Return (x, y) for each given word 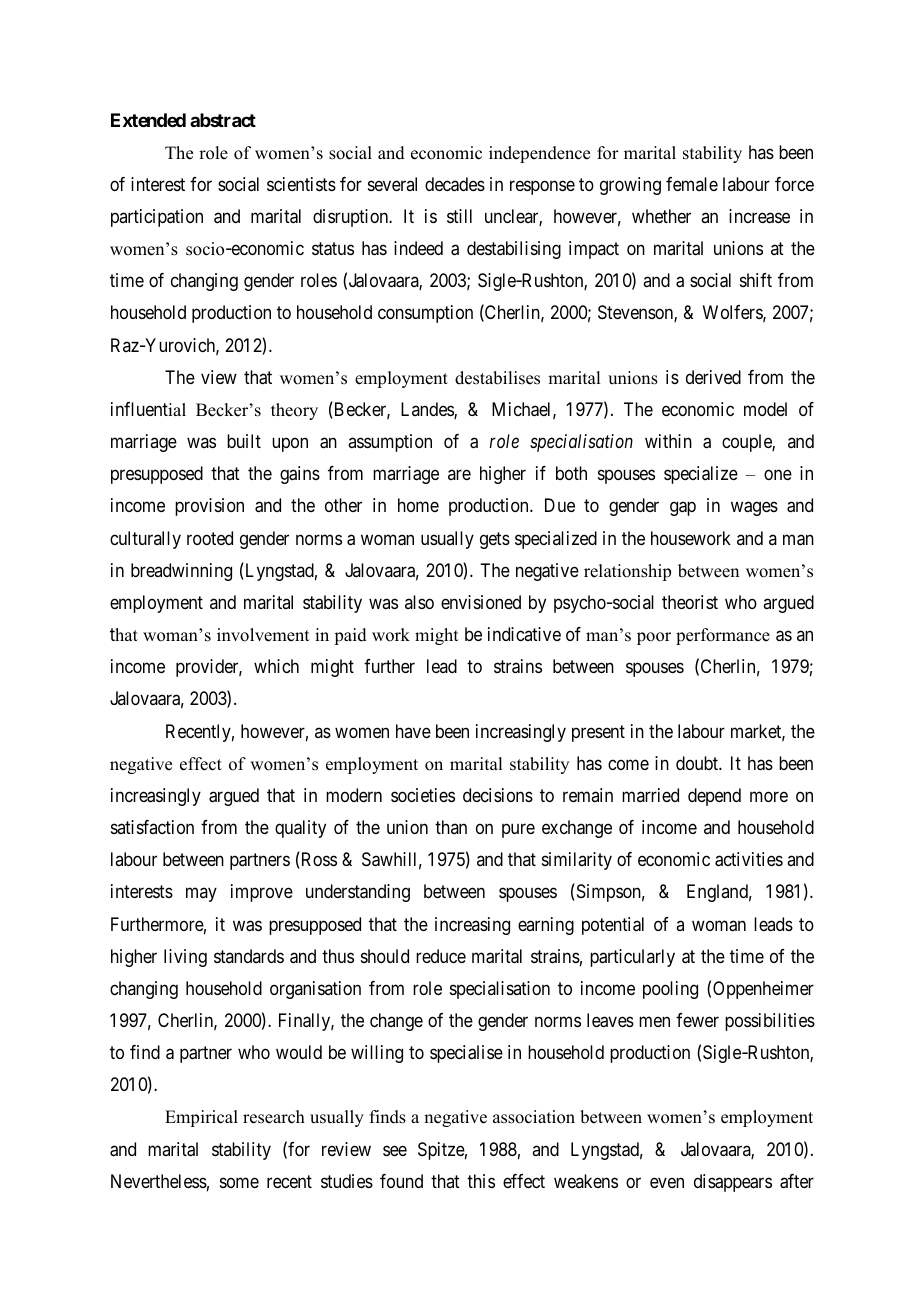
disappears (733, 1183)
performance (723, 636)
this (481, 1181)
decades (455, 184)
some (239, 1182)
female (692, 184)
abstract (223, 120)
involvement (263, 635)
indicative (524, 634)
